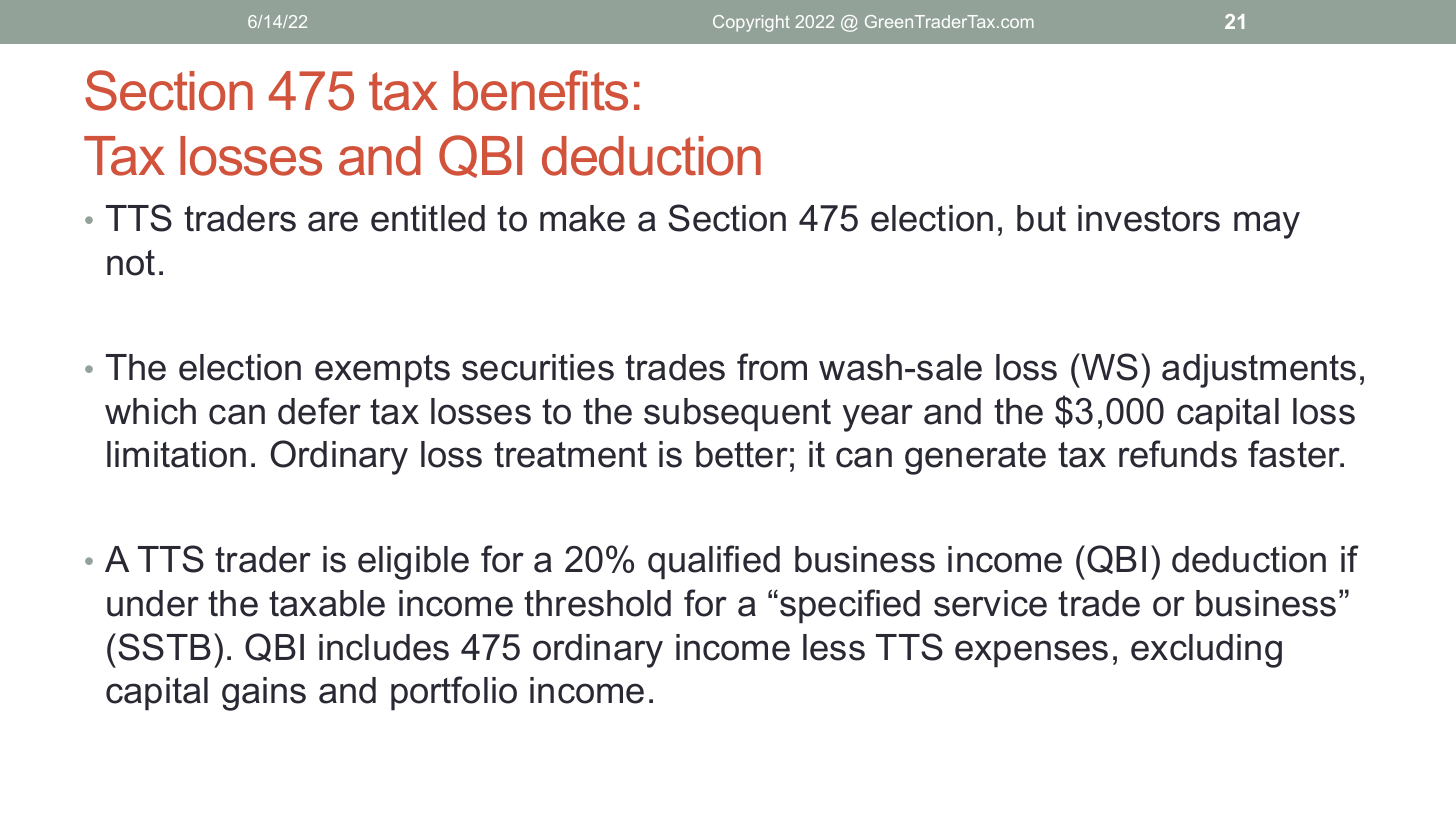  What do you see at coordinates (582, 218) in the page?
I see `make` at bounding box center [582, 218].
